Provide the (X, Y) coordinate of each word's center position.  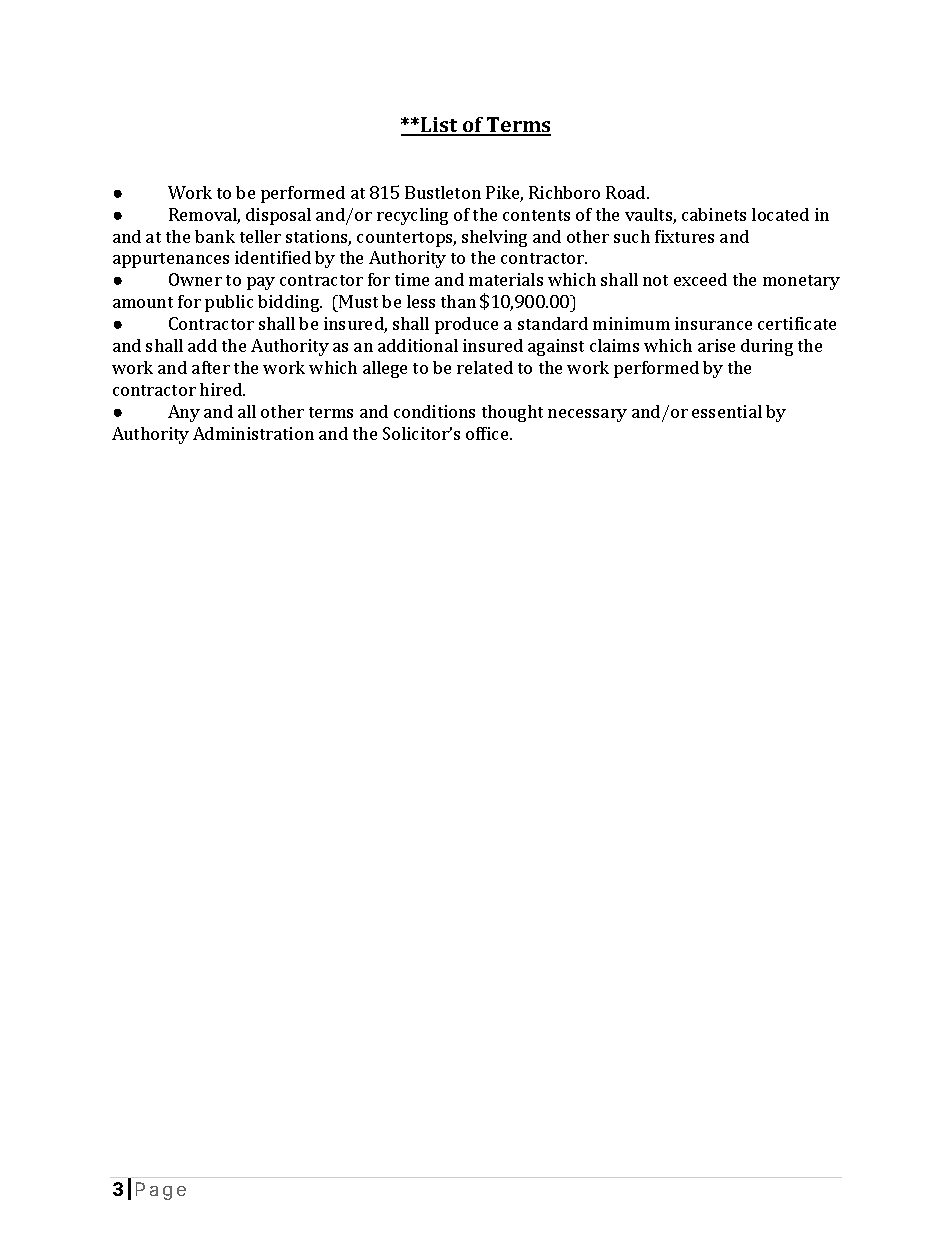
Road (627, 192)
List (439, 126)
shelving (494, 238)
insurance (713, 323)
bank (215, 236)
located (780, 214)
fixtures (684, 236)
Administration (253, 433)
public (229, 303)
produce (466, 325)
